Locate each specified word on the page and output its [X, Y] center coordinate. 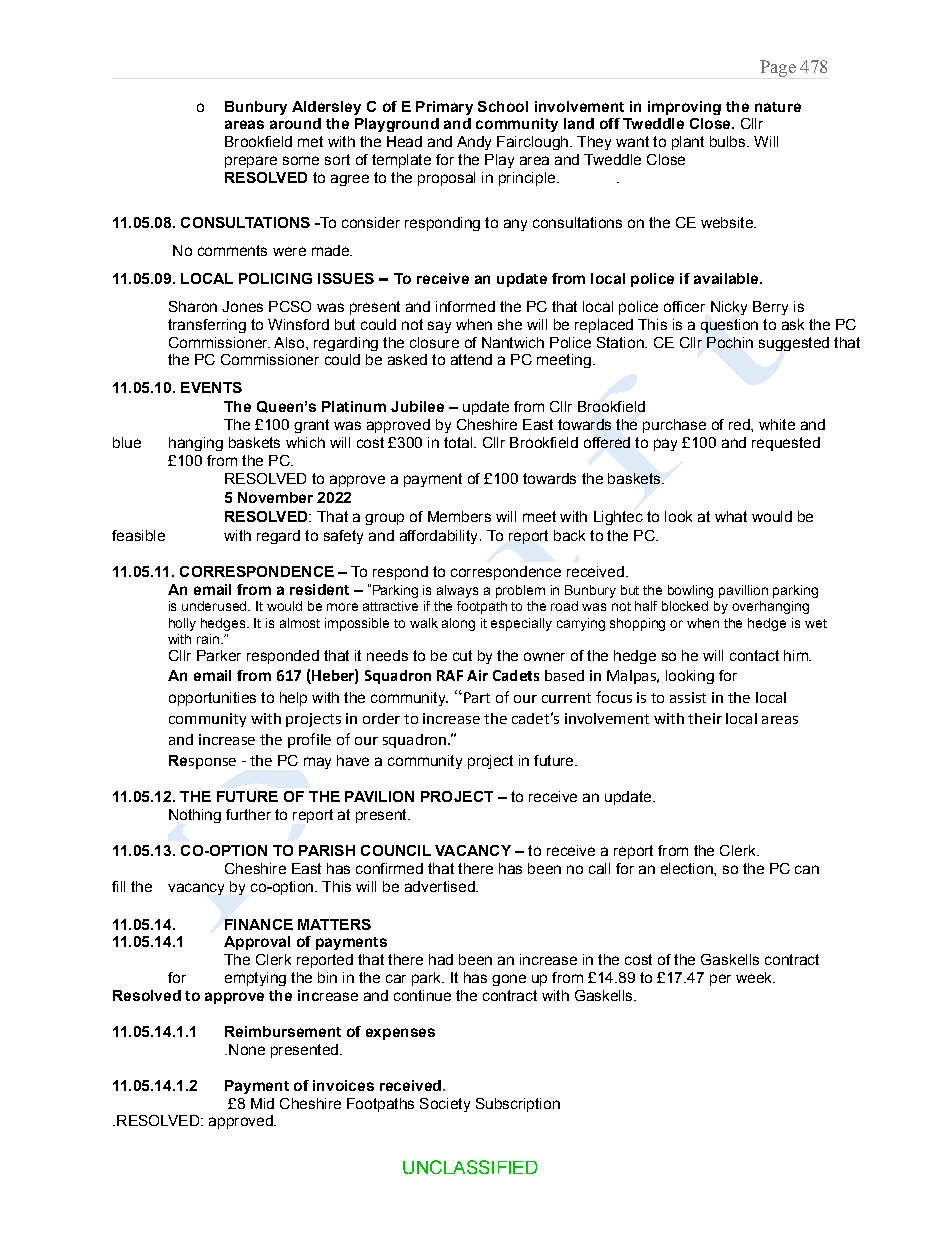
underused [216, 606]
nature [778, 107]
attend [471, 359]
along [458, 624]
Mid [262, 1103]
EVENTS [211, 387]
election [688, 868]
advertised [441, 886]
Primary [444, 108]
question [729, 326]
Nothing [195, 816]
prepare [251, 162]
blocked [685, 606]
